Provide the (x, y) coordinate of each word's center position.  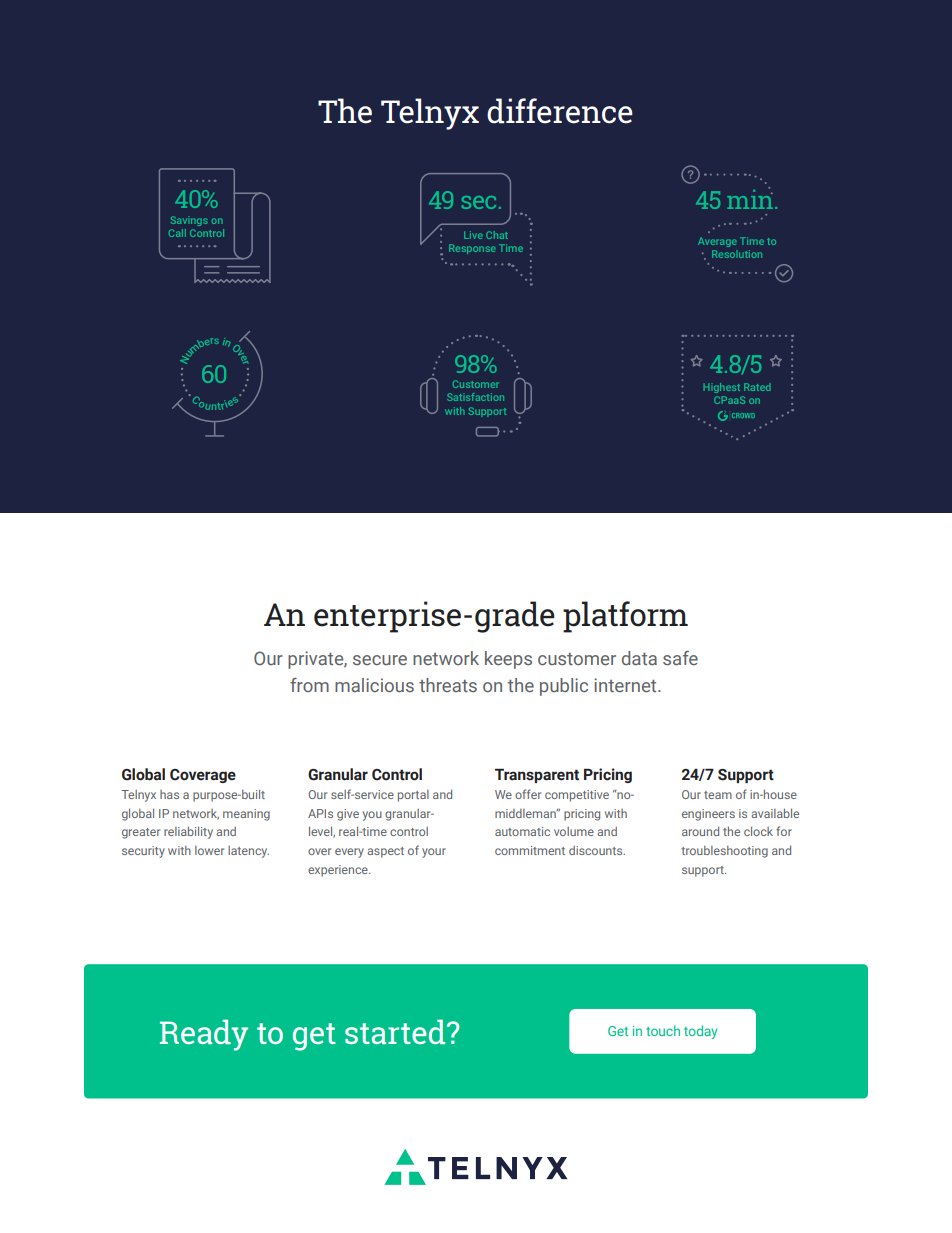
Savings (189, 221)
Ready (204, 1035)
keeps (508, 660)
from (309, 685)
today (700, 1032)
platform (625, 617)
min (751, 198)
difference (560, 111)
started (396, 1031)
